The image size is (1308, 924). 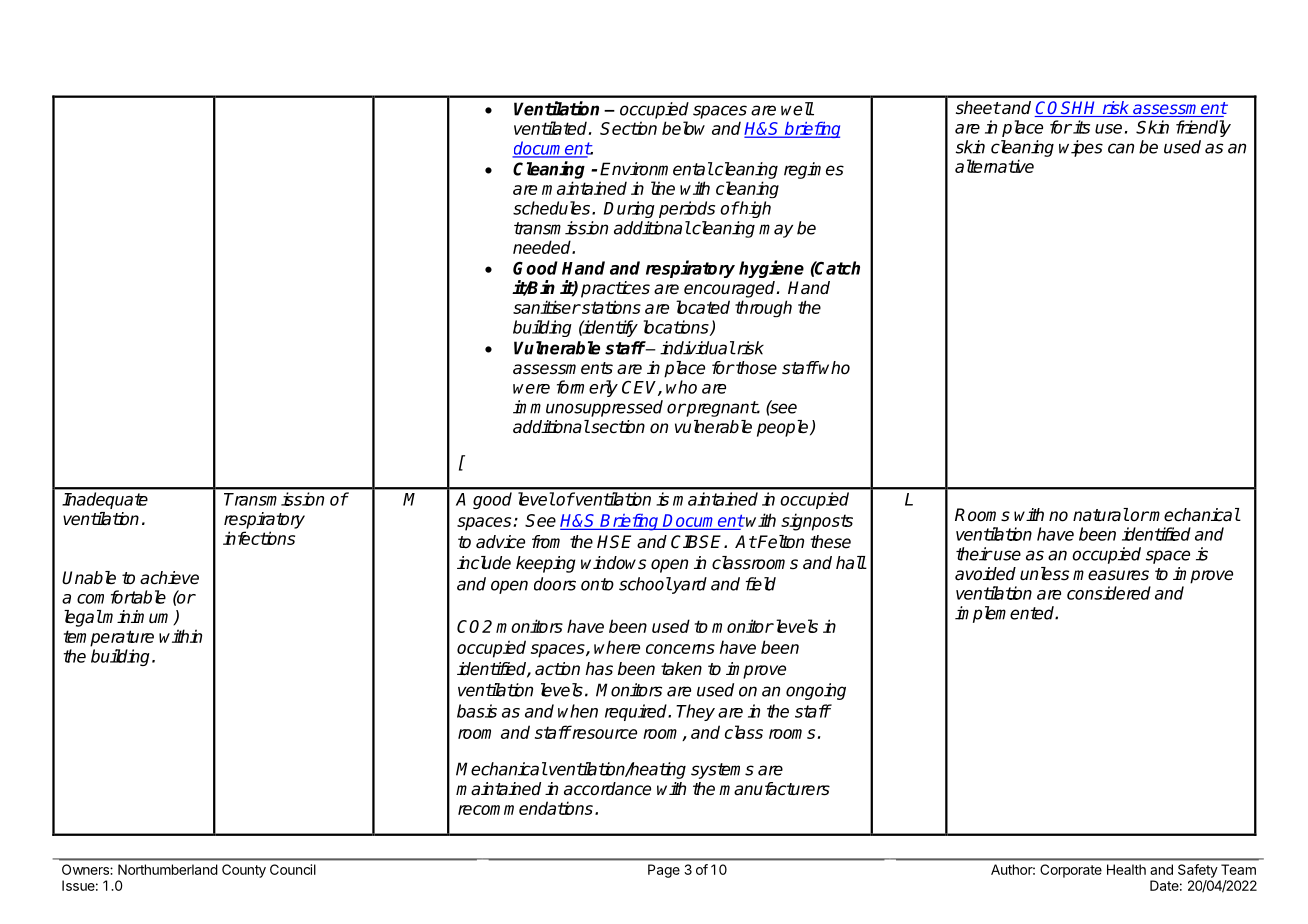 I want to click on temperature, so click(x=109, y=638).
